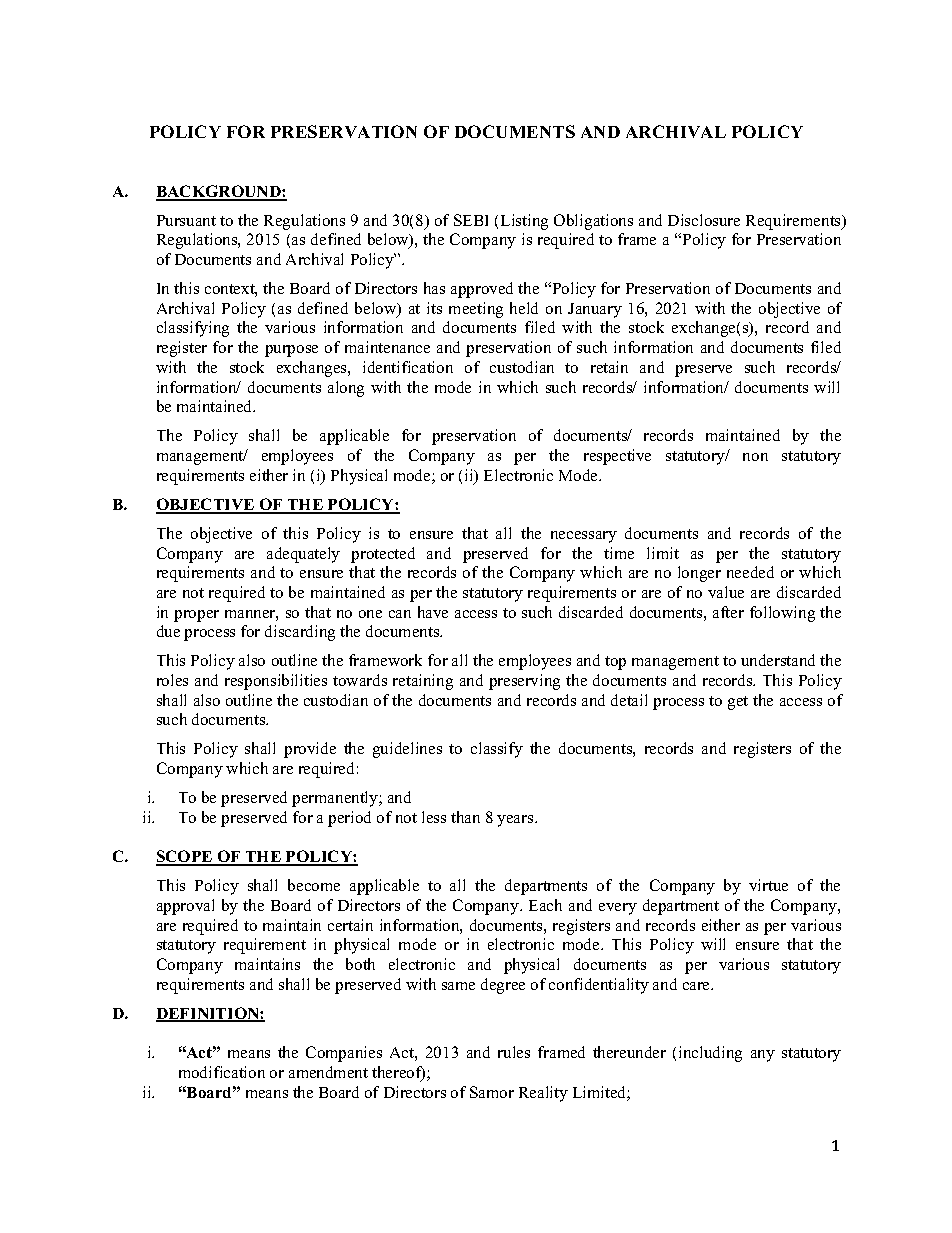  I want to click on modification, so click(222, 1072).
